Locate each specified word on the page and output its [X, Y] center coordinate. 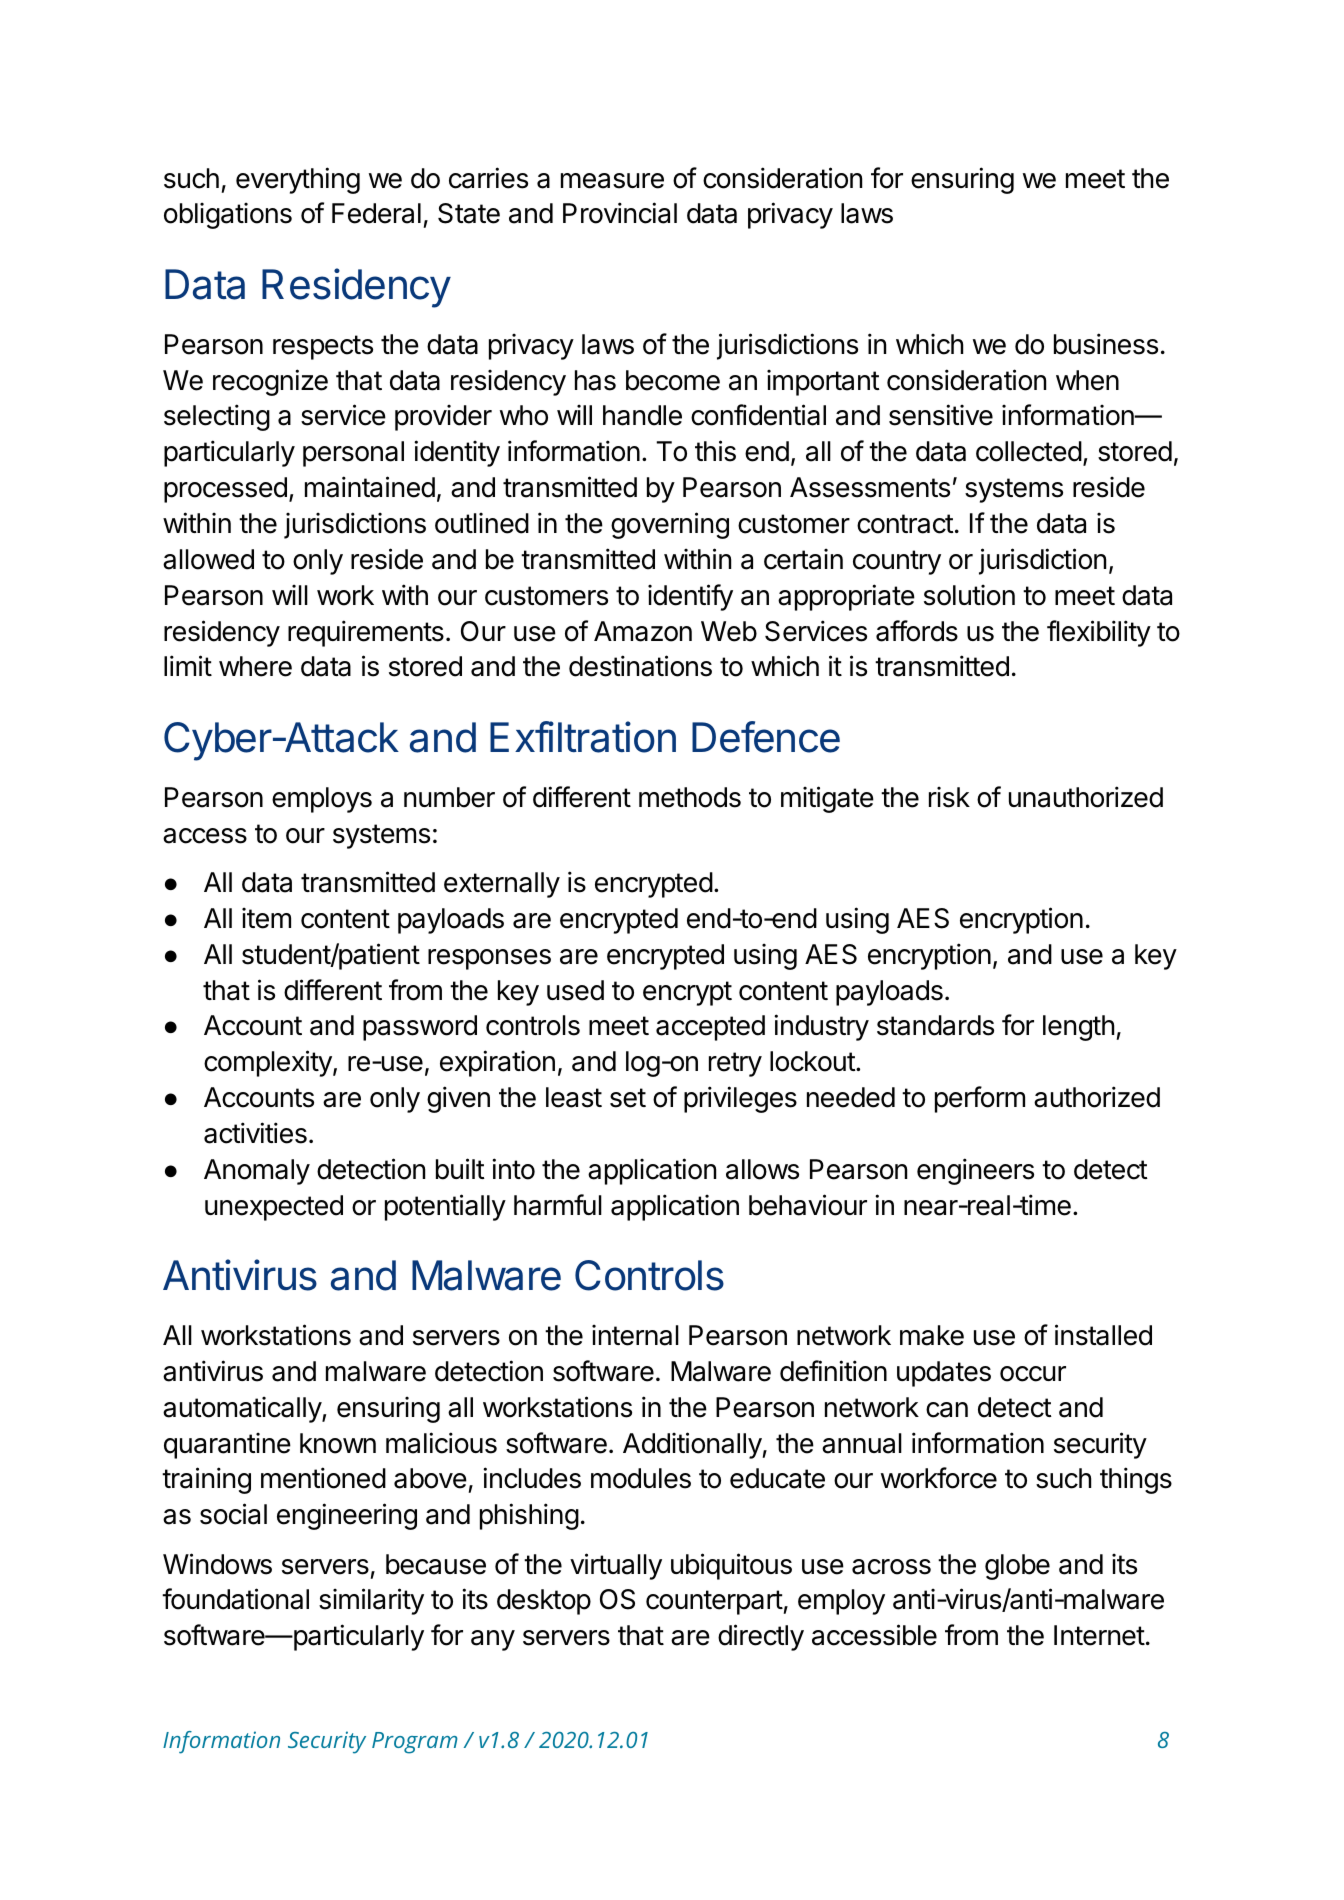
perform [980, 1099]
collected [1029, 451]
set [628, 1098]
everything [298, 180]
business [1106, 344]
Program [415, 1743]
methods [690, 797]
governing [670, 525]
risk [949, 797]
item [266, 918]
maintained [370, 487]
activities [255, 1133]
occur [1033, 1374]
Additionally [693, 1445]
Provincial [620, 213]
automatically [243, 1409]
